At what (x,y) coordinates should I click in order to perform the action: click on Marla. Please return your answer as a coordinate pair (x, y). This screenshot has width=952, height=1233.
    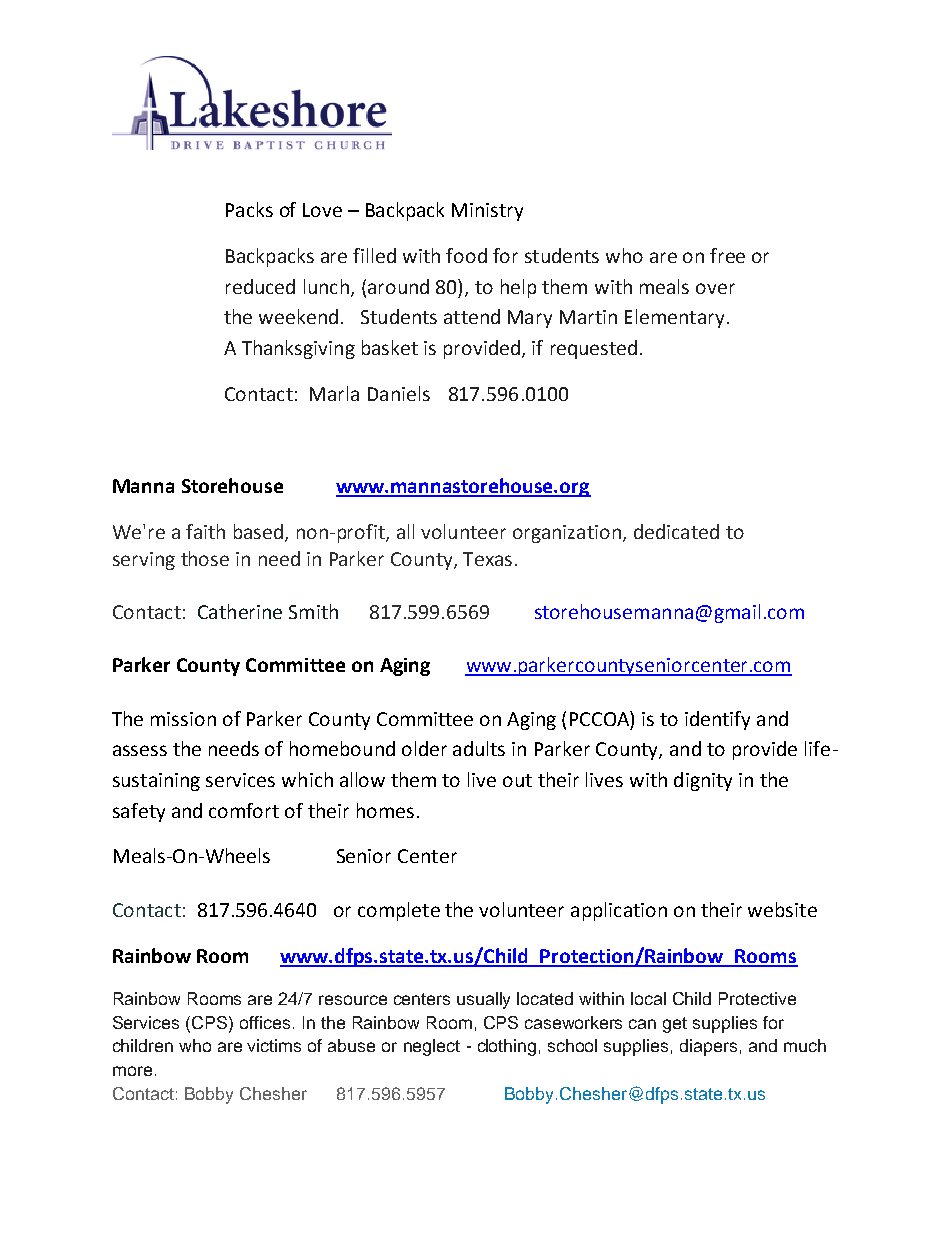
    Looking at the image, I should click on (334, 393).
